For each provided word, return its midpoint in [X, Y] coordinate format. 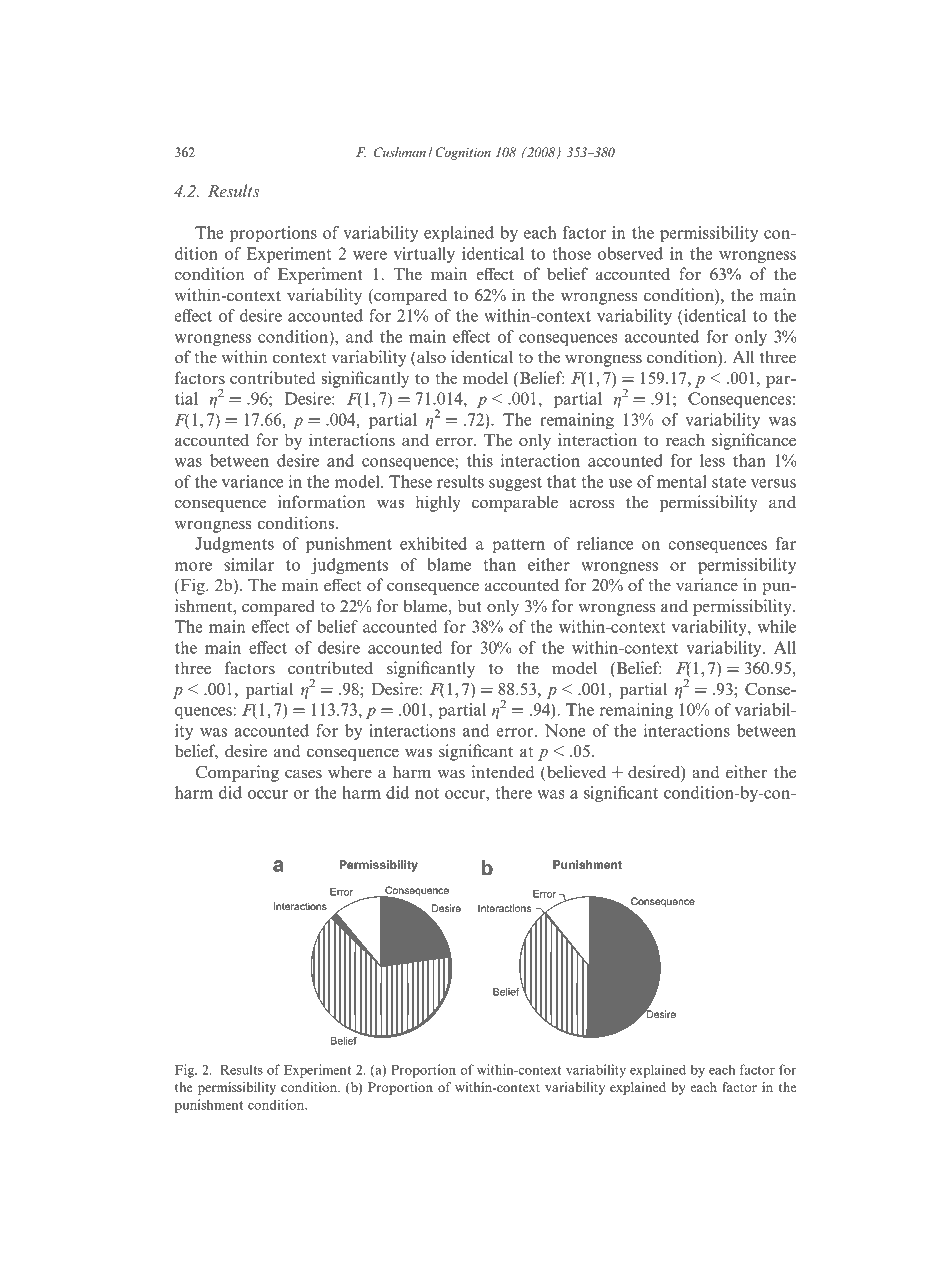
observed [630, 253]
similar [249, 564]
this [480, 460]
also [430, 357]
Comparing [237, 773]
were [370, 255]
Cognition [463, 153]
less [712, 460]
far [786, 543]
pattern [518, 546]
